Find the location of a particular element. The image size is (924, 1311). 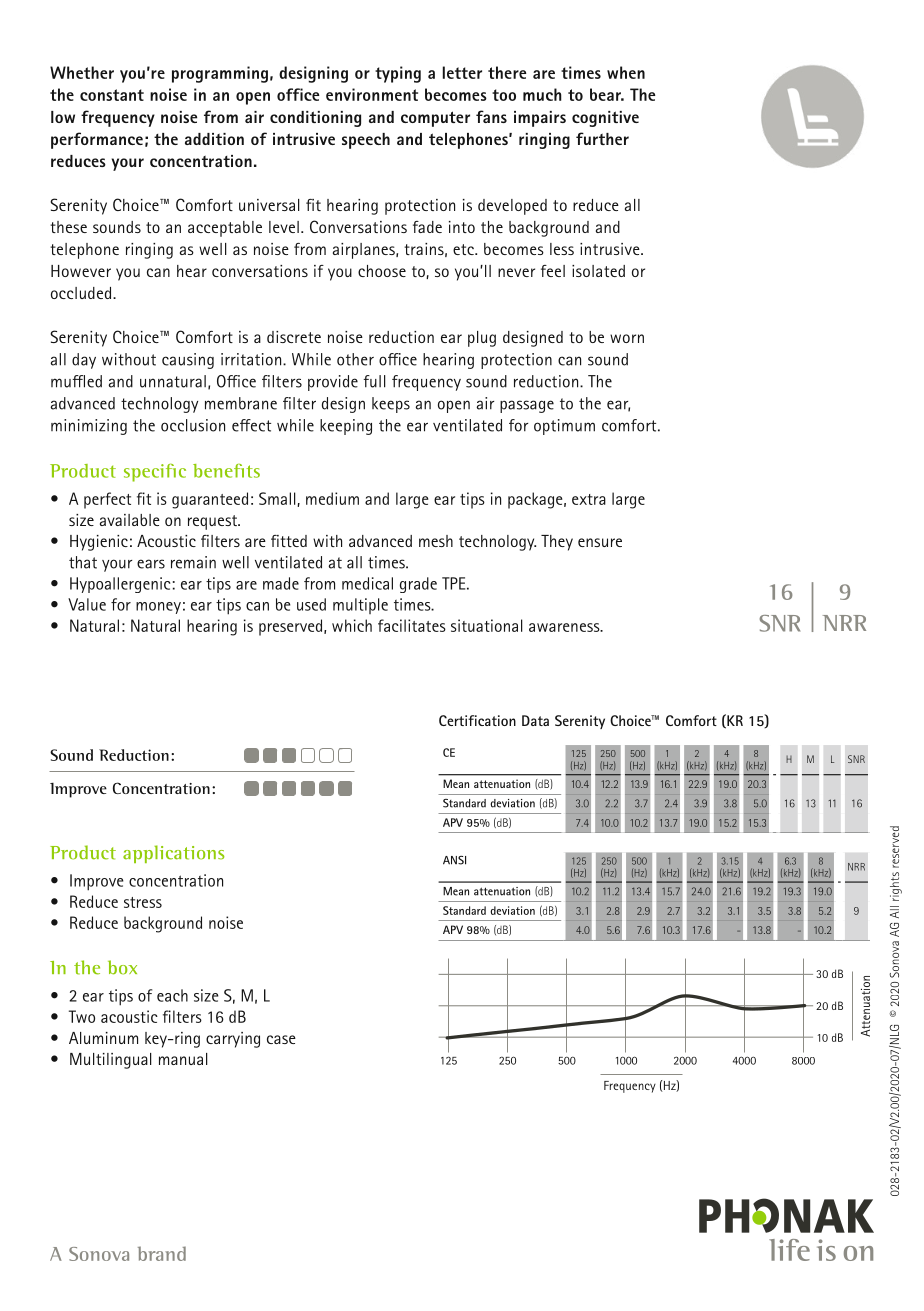

Data is located at coordinates (535, 720).
